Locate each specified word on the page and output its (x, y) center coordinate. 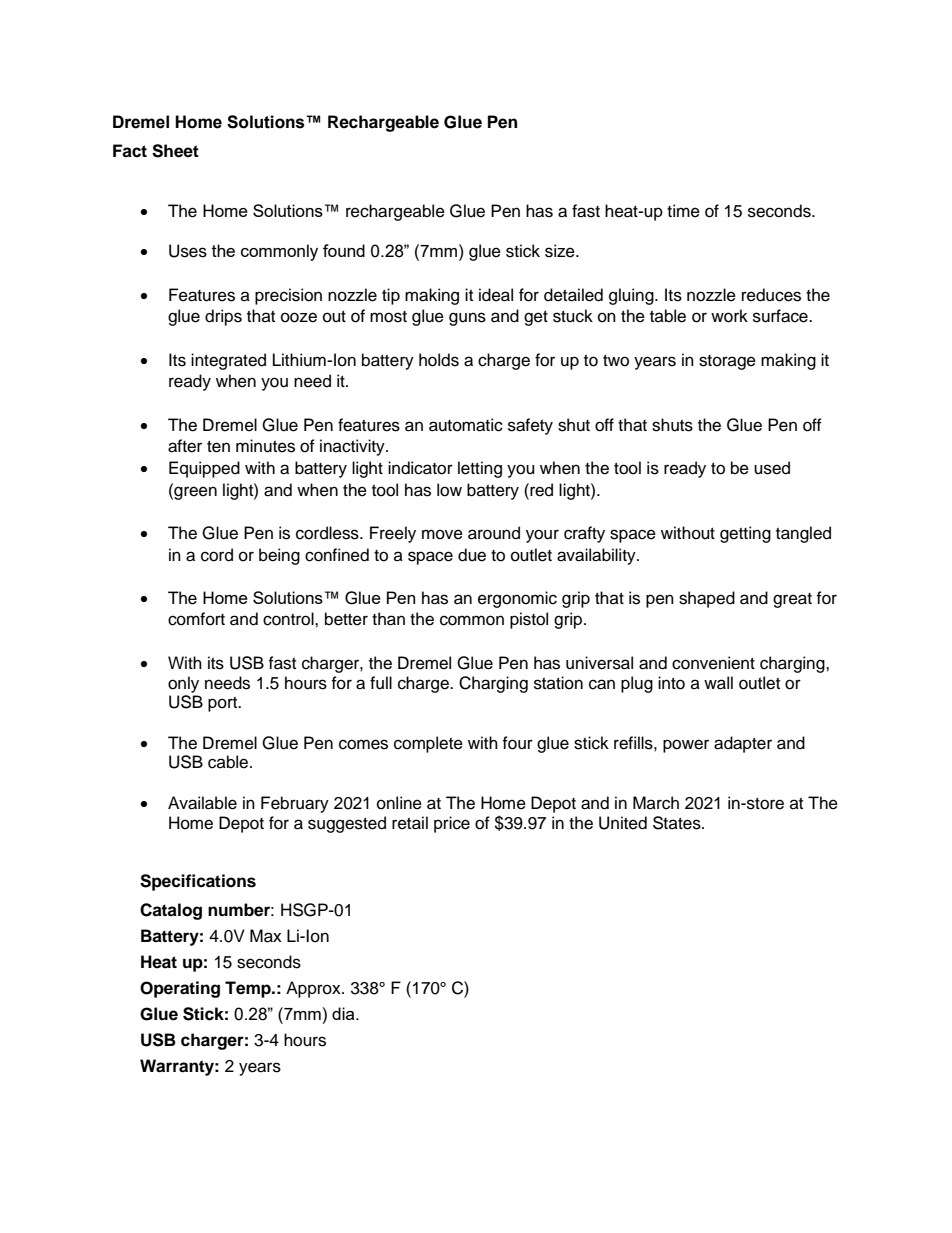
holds (439, 360)
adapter (743, 744)
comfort (196, 619)
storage (727, 362)
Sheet (175, 151)
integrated (228, 361)
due (472, 555)
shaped (707, 599)
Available (202, 803)
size (561, 251)
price (452, 824)
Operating (180, 989)
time (683, 211)
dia (344, 1013)
